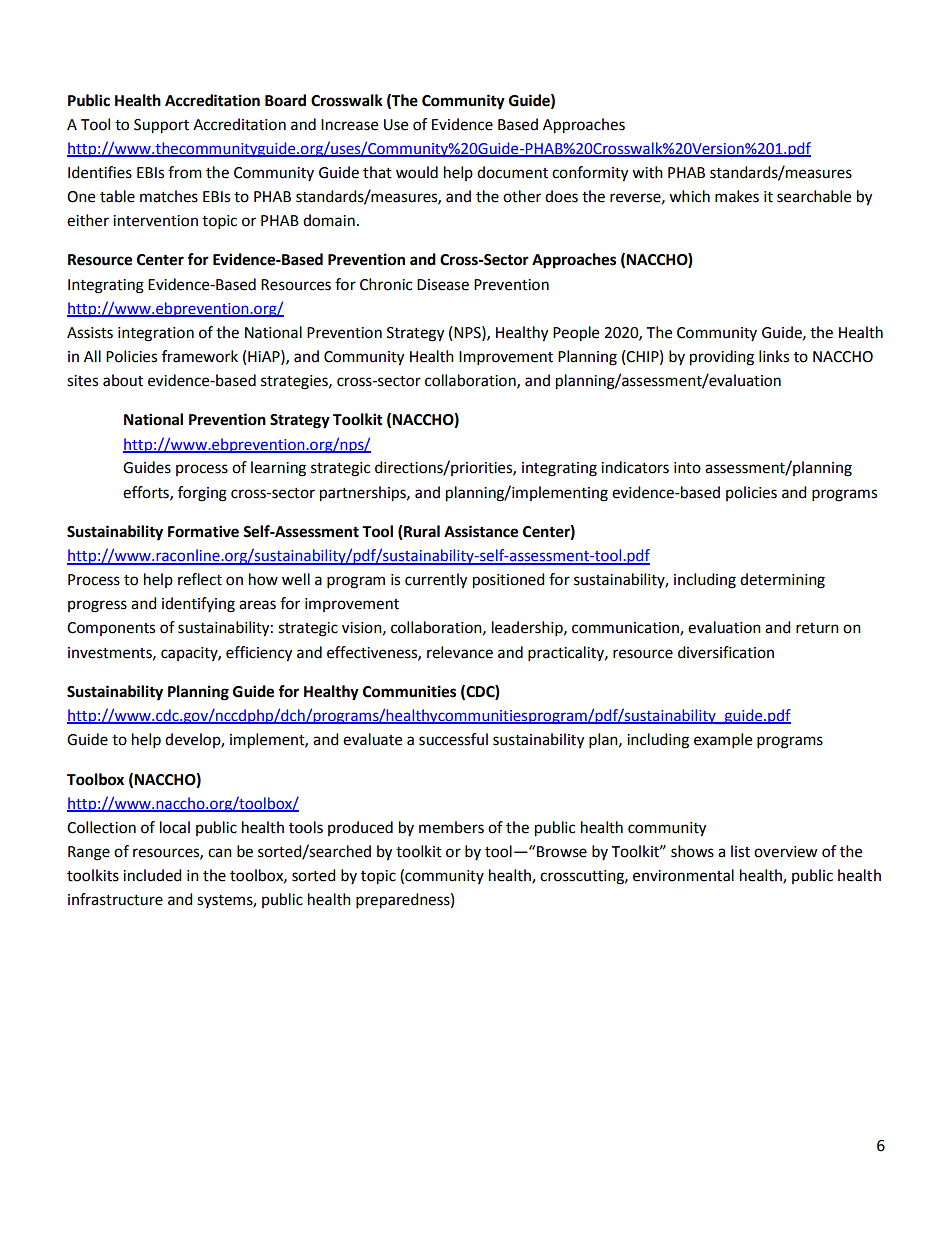  I want to click on efficiency, so click(259, 654).
